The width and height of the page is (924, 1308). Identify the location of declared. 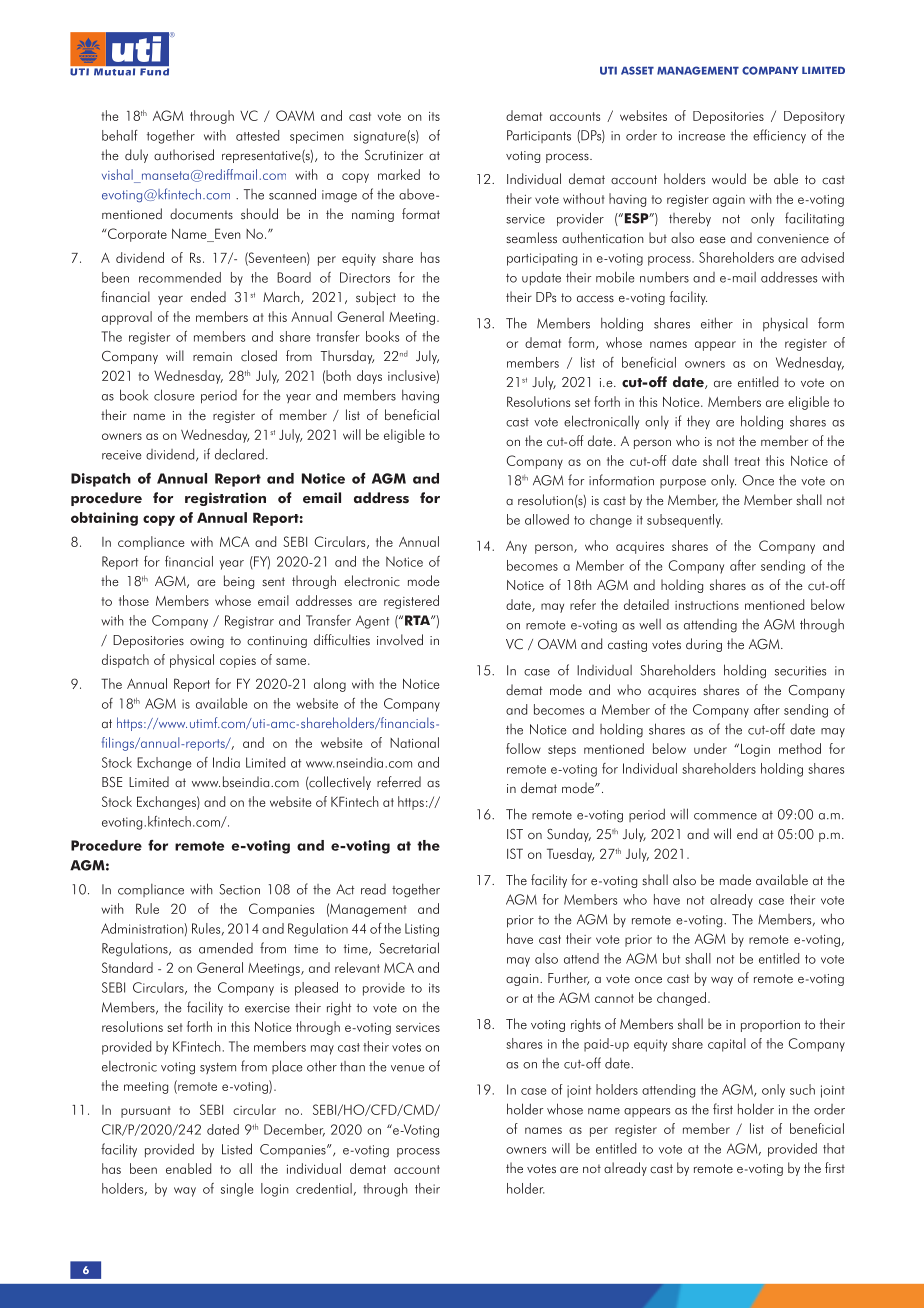
(239, 454).
